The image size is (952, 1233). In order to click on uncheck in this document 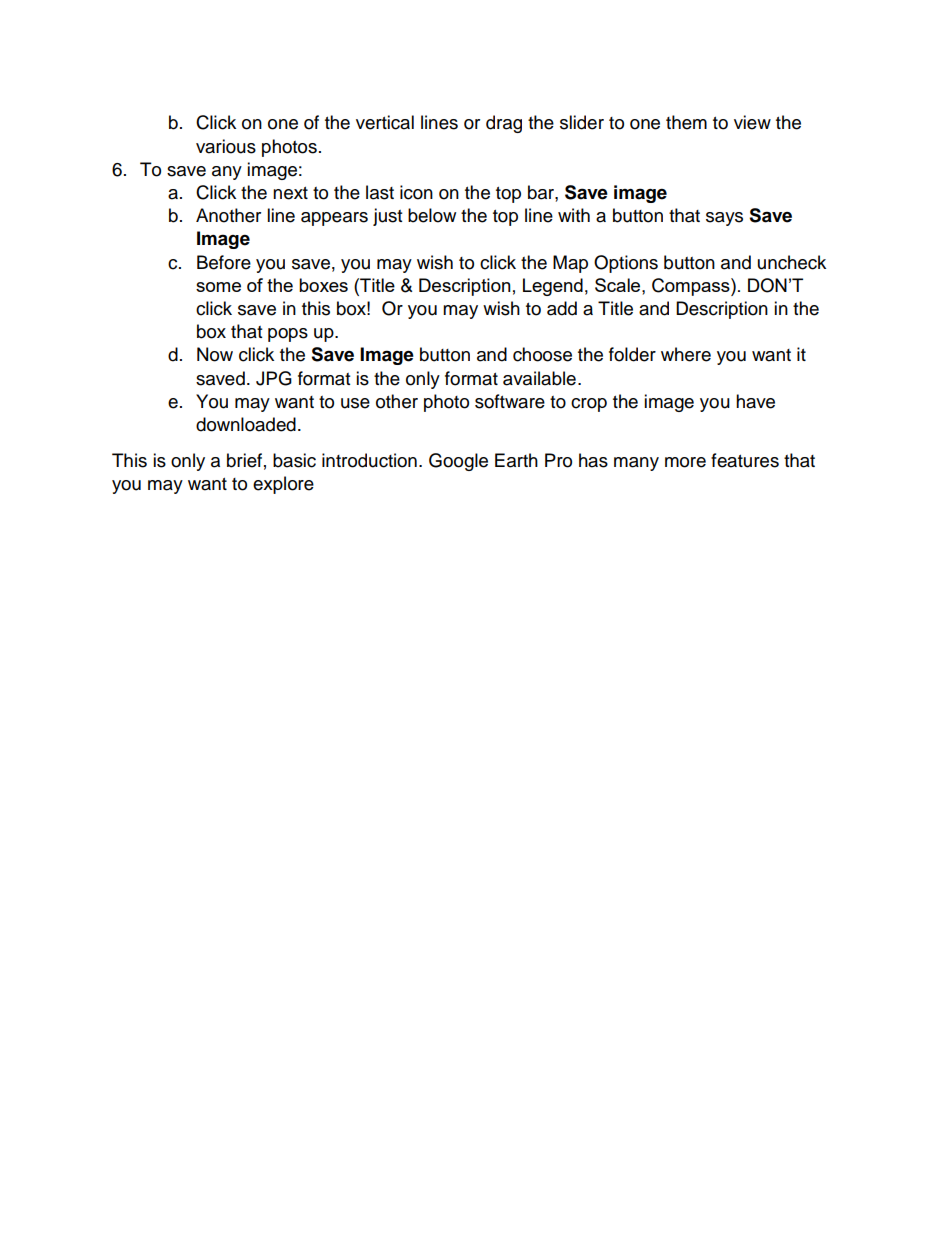, I will do `click(792, 262)`.
